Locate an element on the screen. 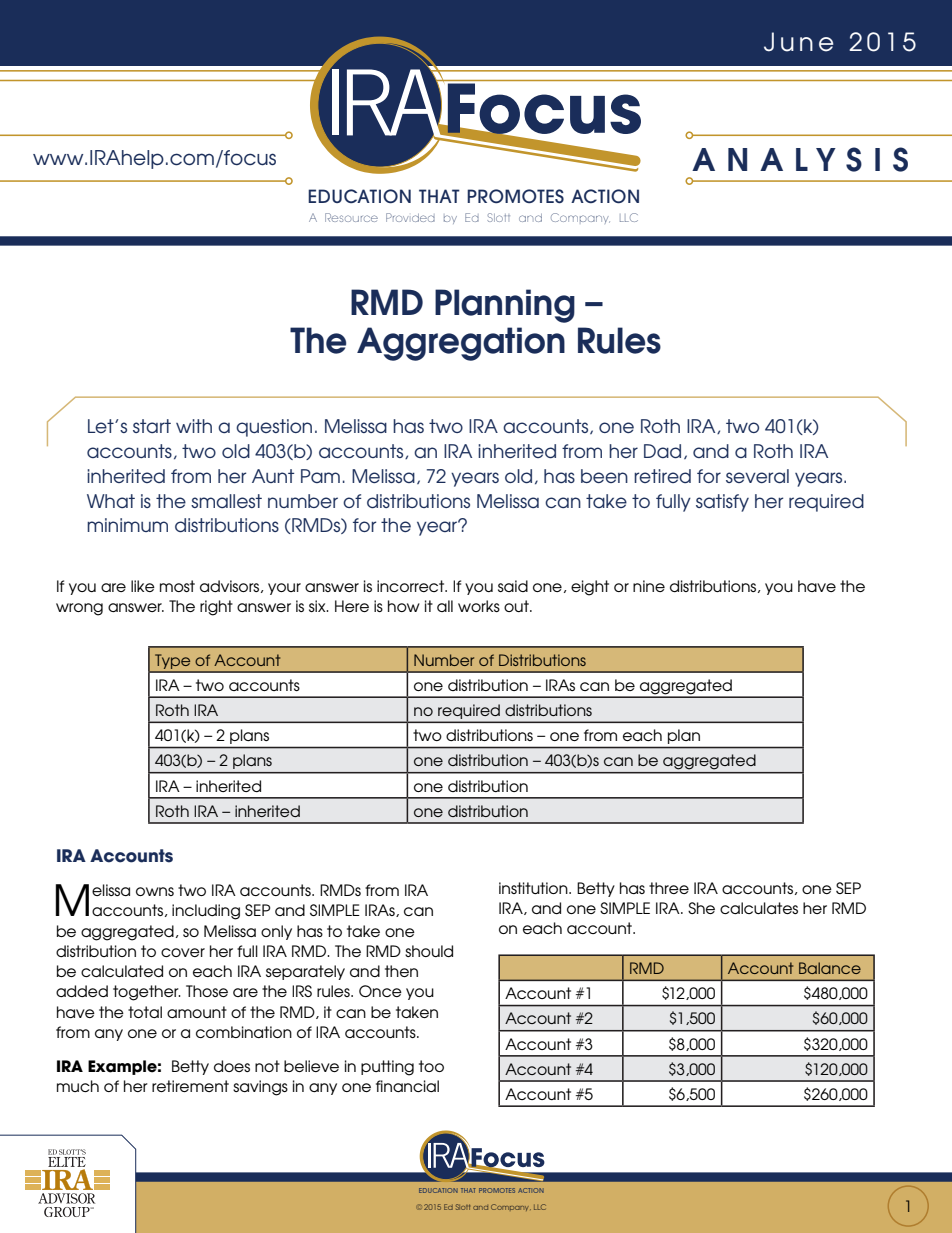  works is located at coordinates (479, 606).
